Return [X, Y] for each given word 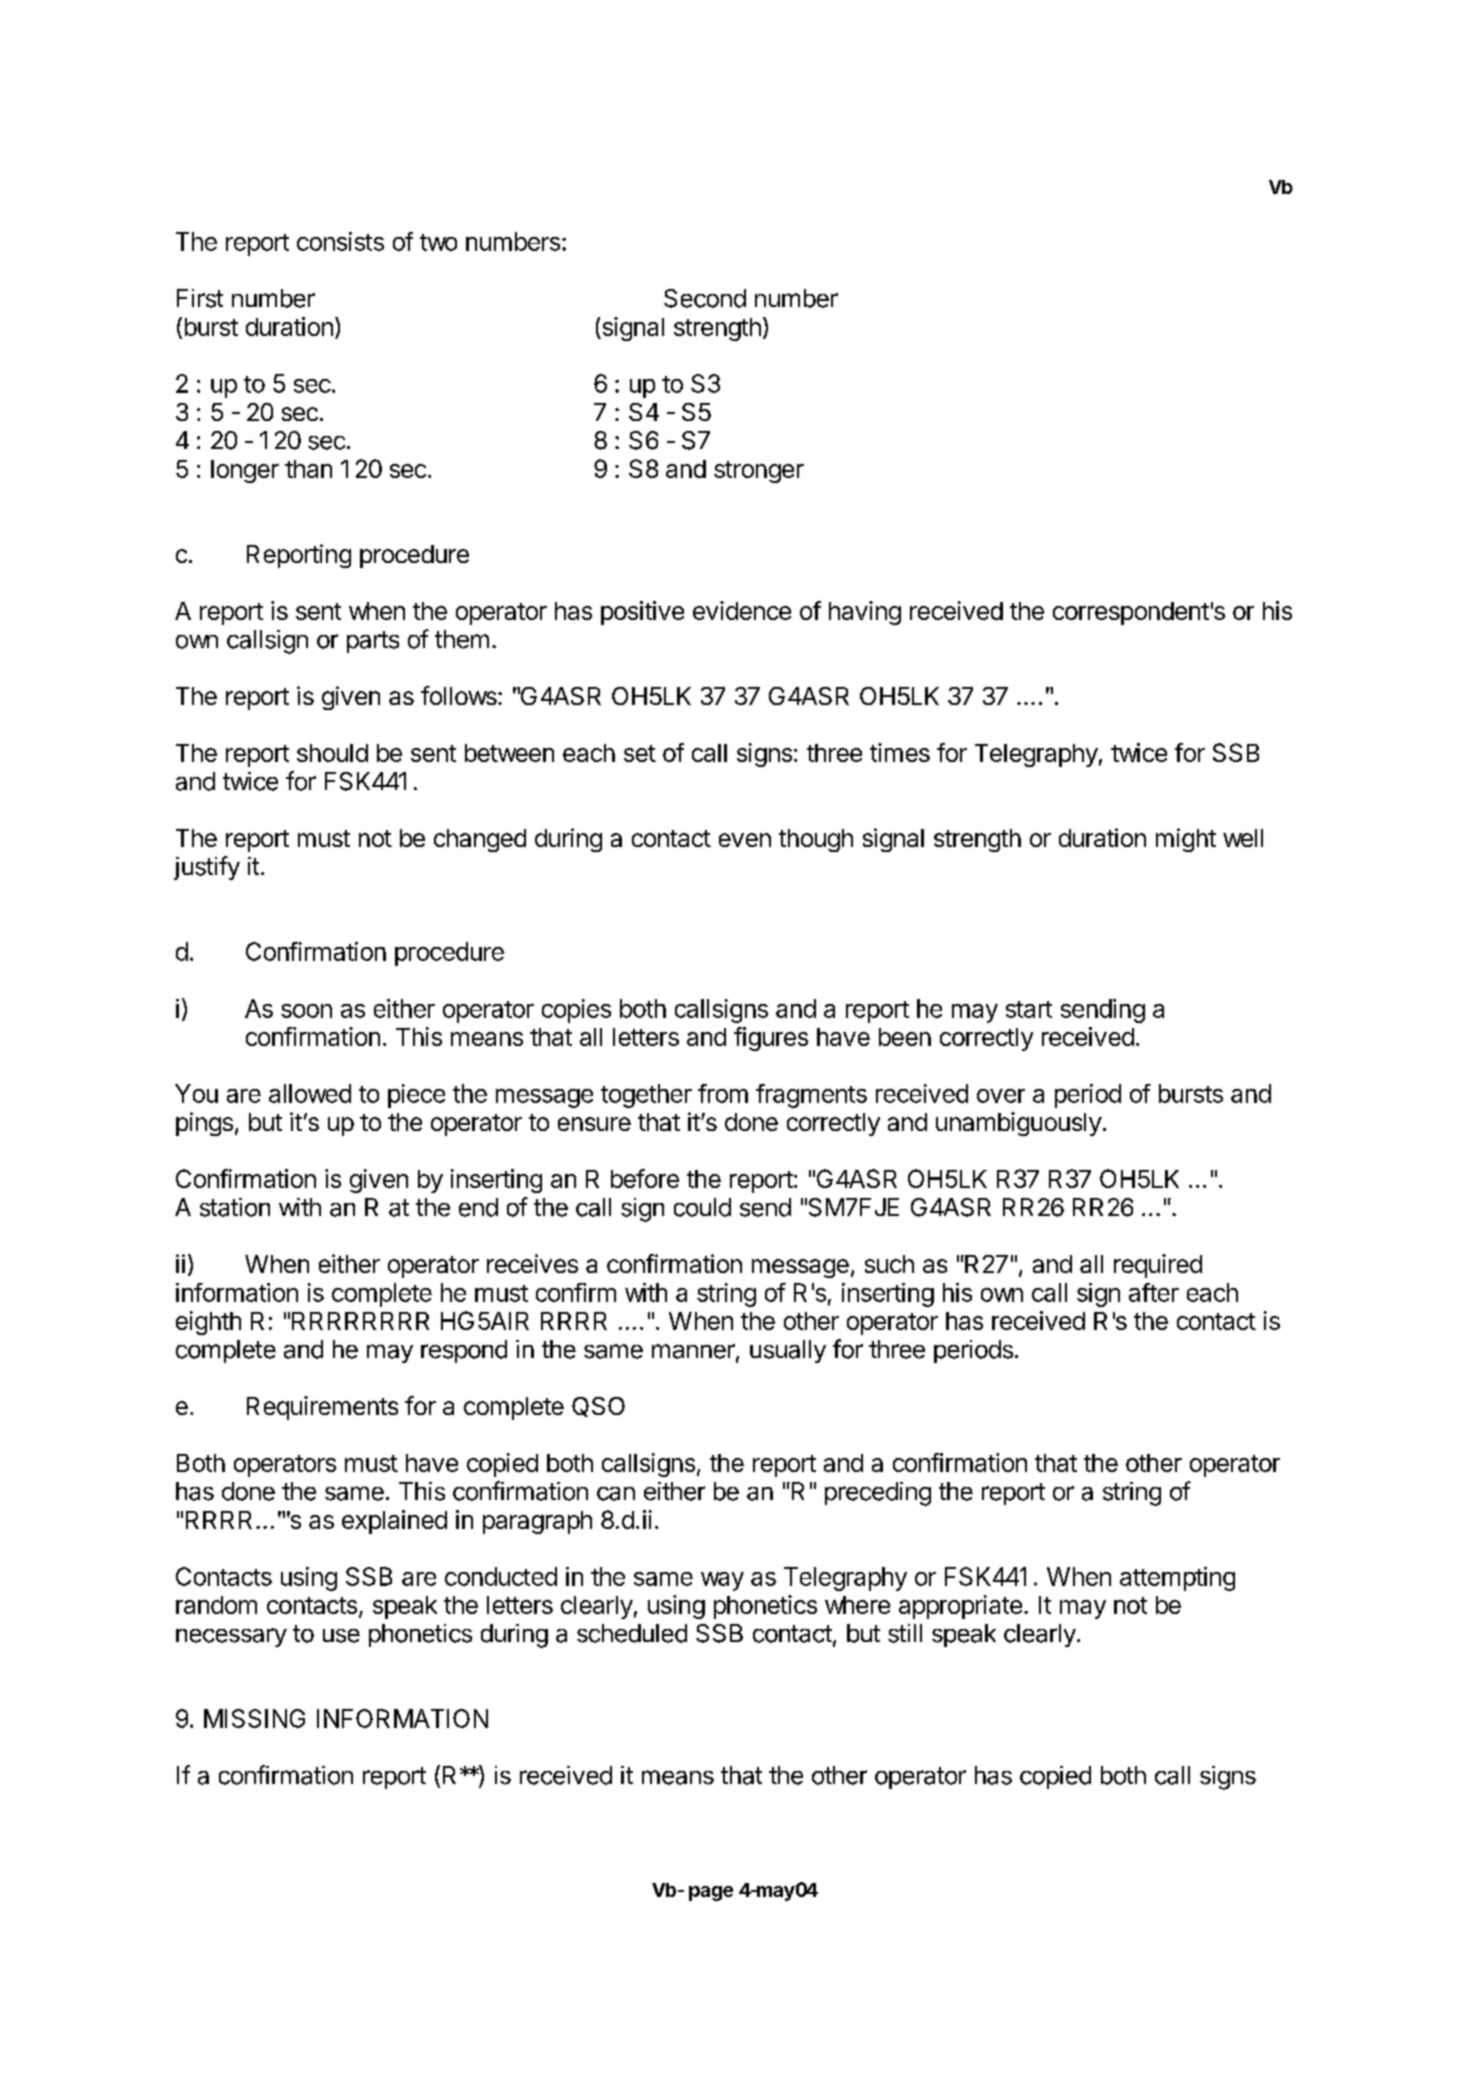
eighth [208, 1323]
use [341, 1636]
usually [788, 1351]
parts [373, 642]
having [865, 613]
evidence [742, 610]
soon [306, 1011]
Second [705, 298]
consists [340, 241]
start [1029, 1009]
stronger [759, 472]
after [1154, 1292]
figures [771, 1039]
